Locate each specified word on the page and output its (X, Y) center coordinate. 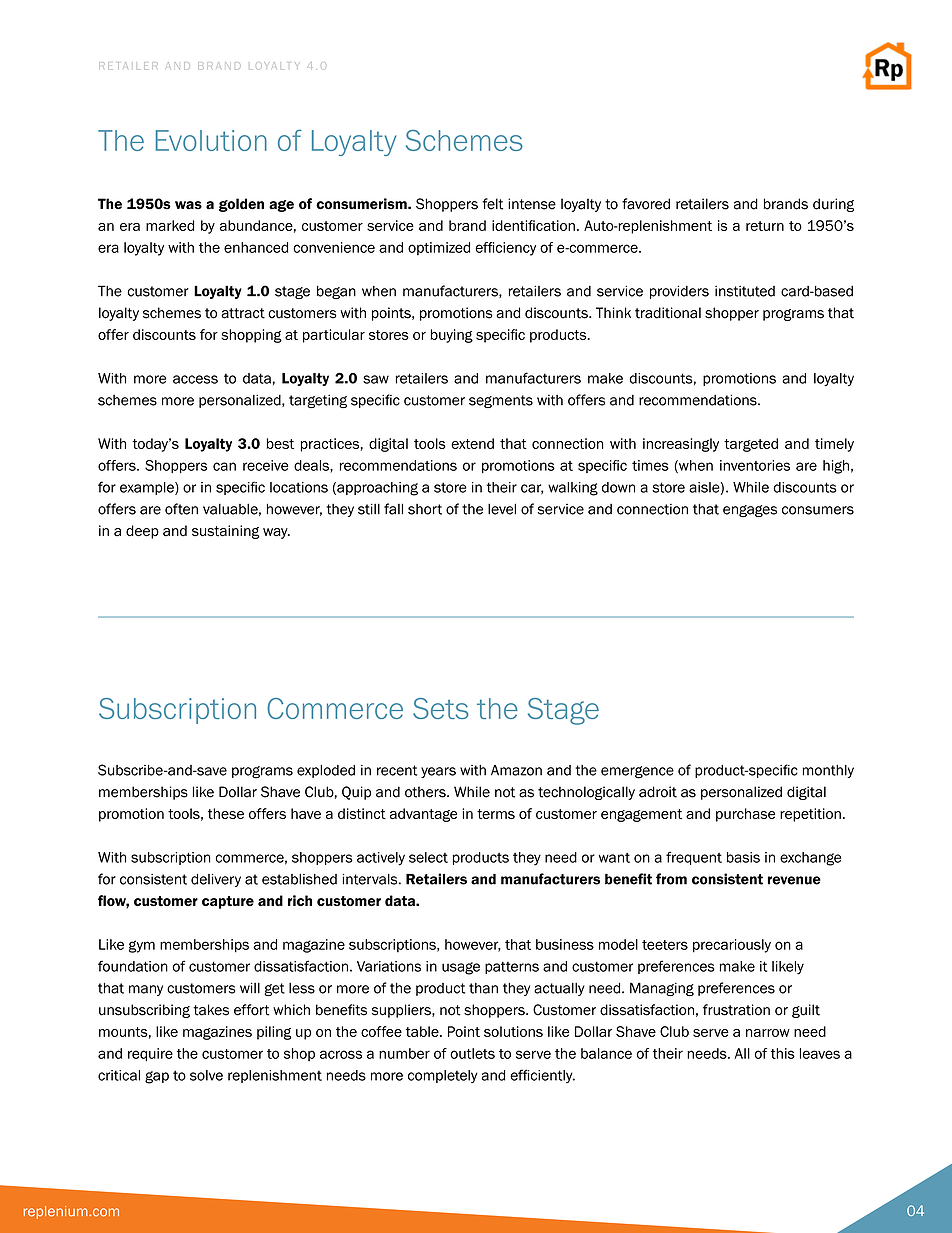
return (765, 226)
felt (492, 204)
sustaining (226, 532)
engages (750, 511)
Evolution (211, 140)
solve (206, 1075)
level (502, 509)
